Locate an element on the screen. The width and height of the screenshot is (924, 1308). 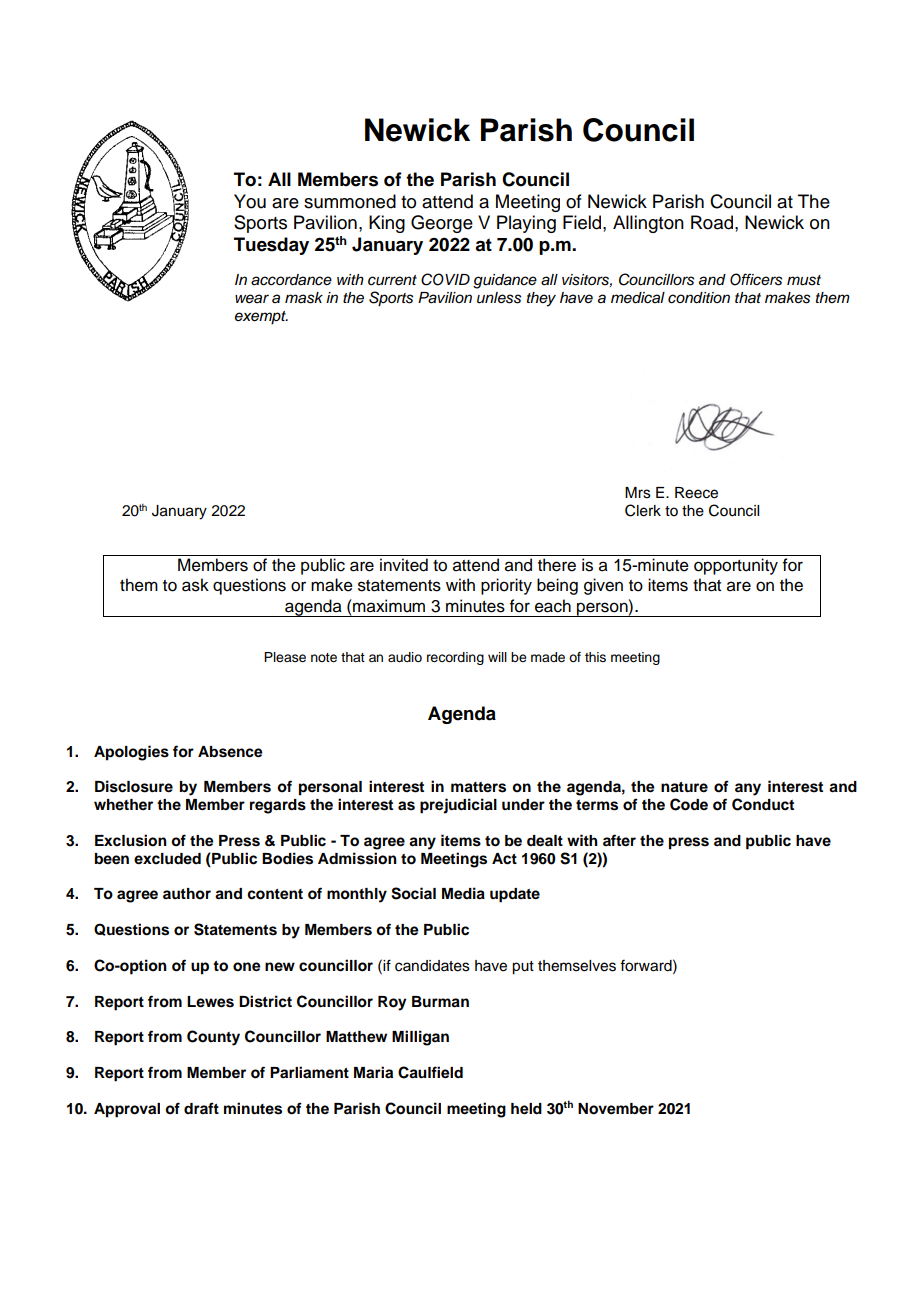
priority is located at coordinates (506, 586).
